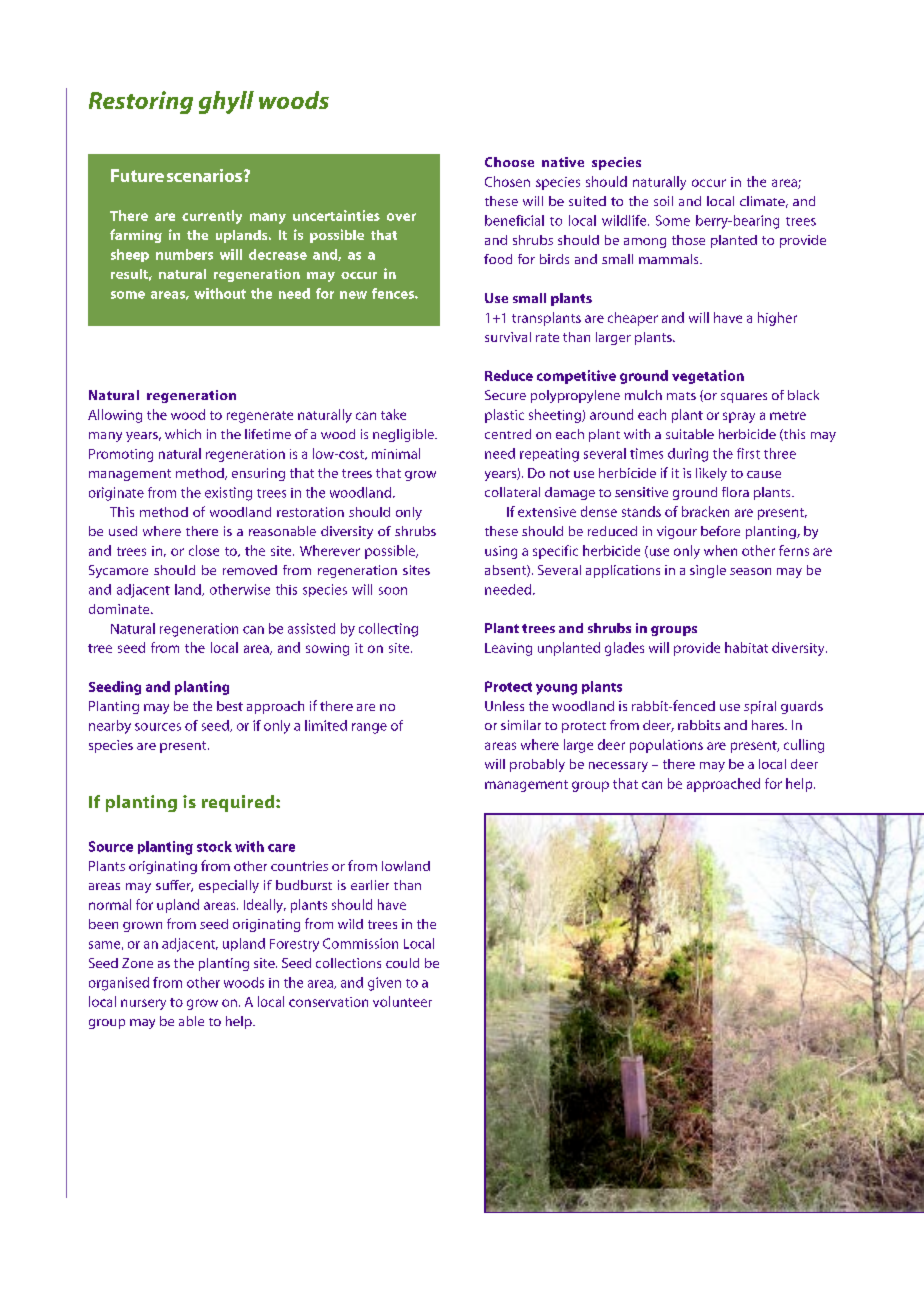 Image resolution: width=924 pixels, height=1308 pixels. What do you see at coordinates (141, 102) in the screenshot?
I see `Restoring` at bounding box center [141, 102].
